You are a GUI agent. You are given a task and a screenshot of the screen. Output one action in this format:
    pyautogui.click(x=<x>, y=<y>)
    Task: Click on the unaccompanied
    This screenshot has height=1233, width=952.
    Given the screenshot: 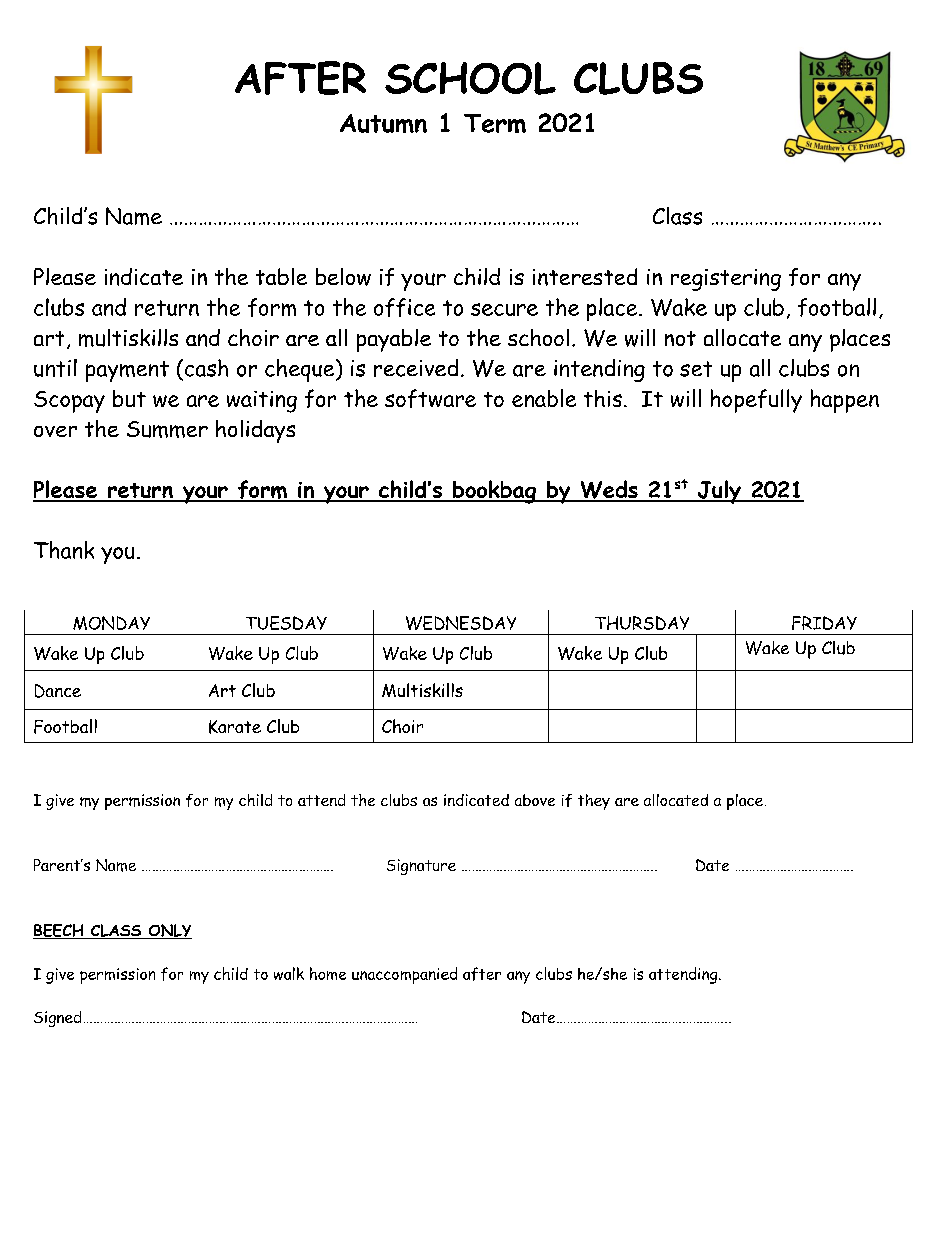 What is the action you would take?
    pyautogui.click(x=404, y=975)
